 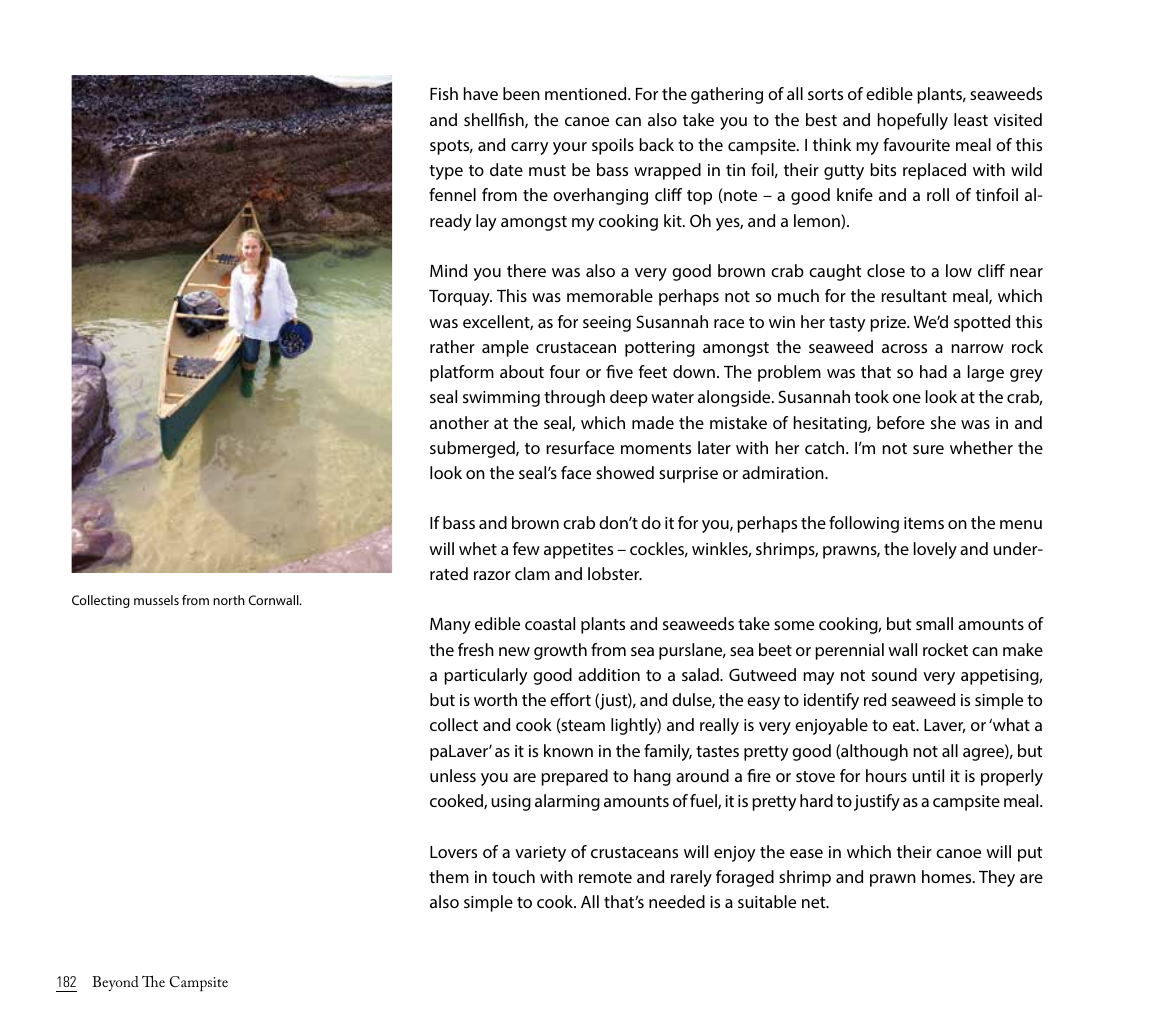 I want to click on lovely, so click(x=935, y=550).
